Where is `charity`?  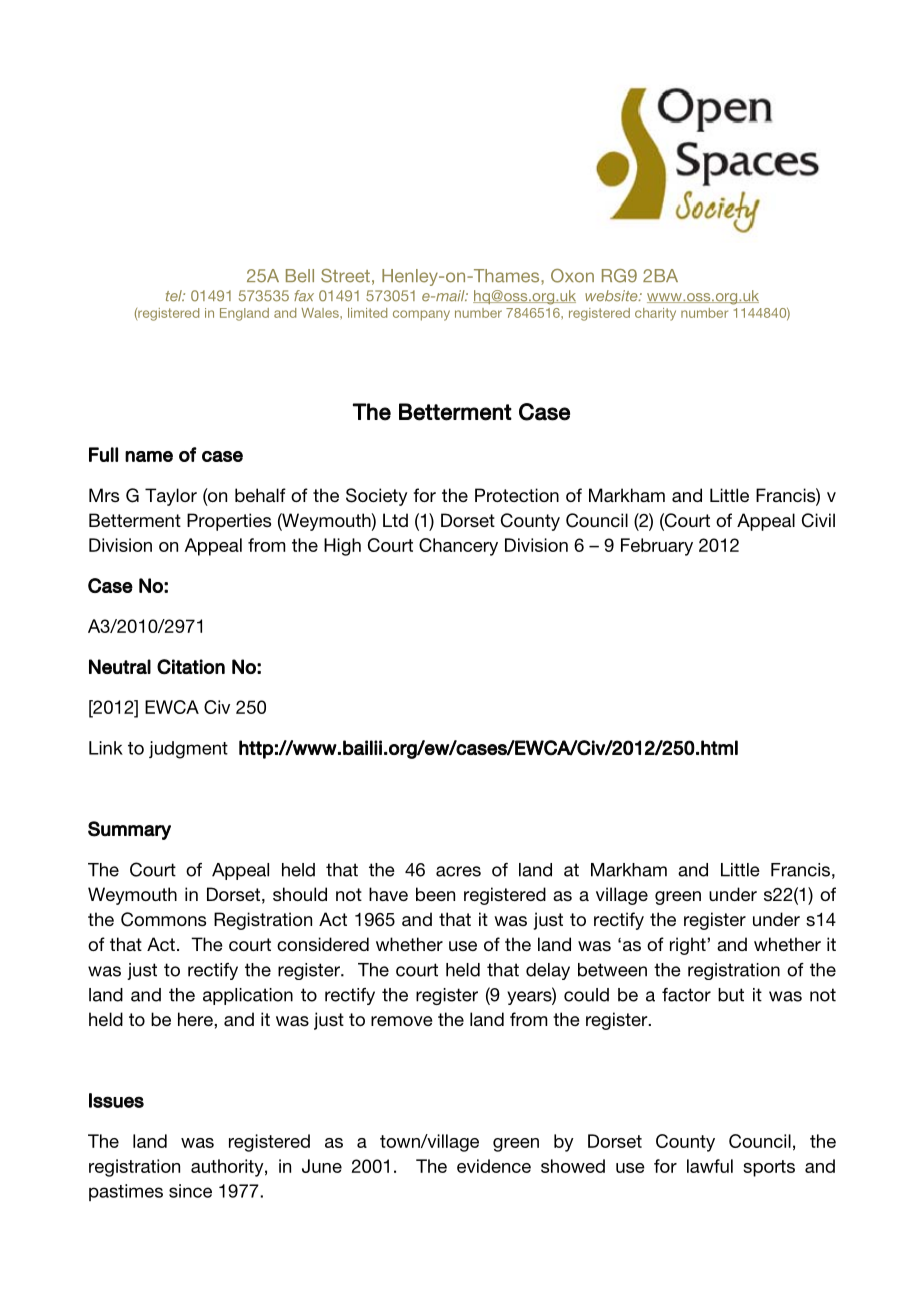 charity is located at coordinates (655, 314).
